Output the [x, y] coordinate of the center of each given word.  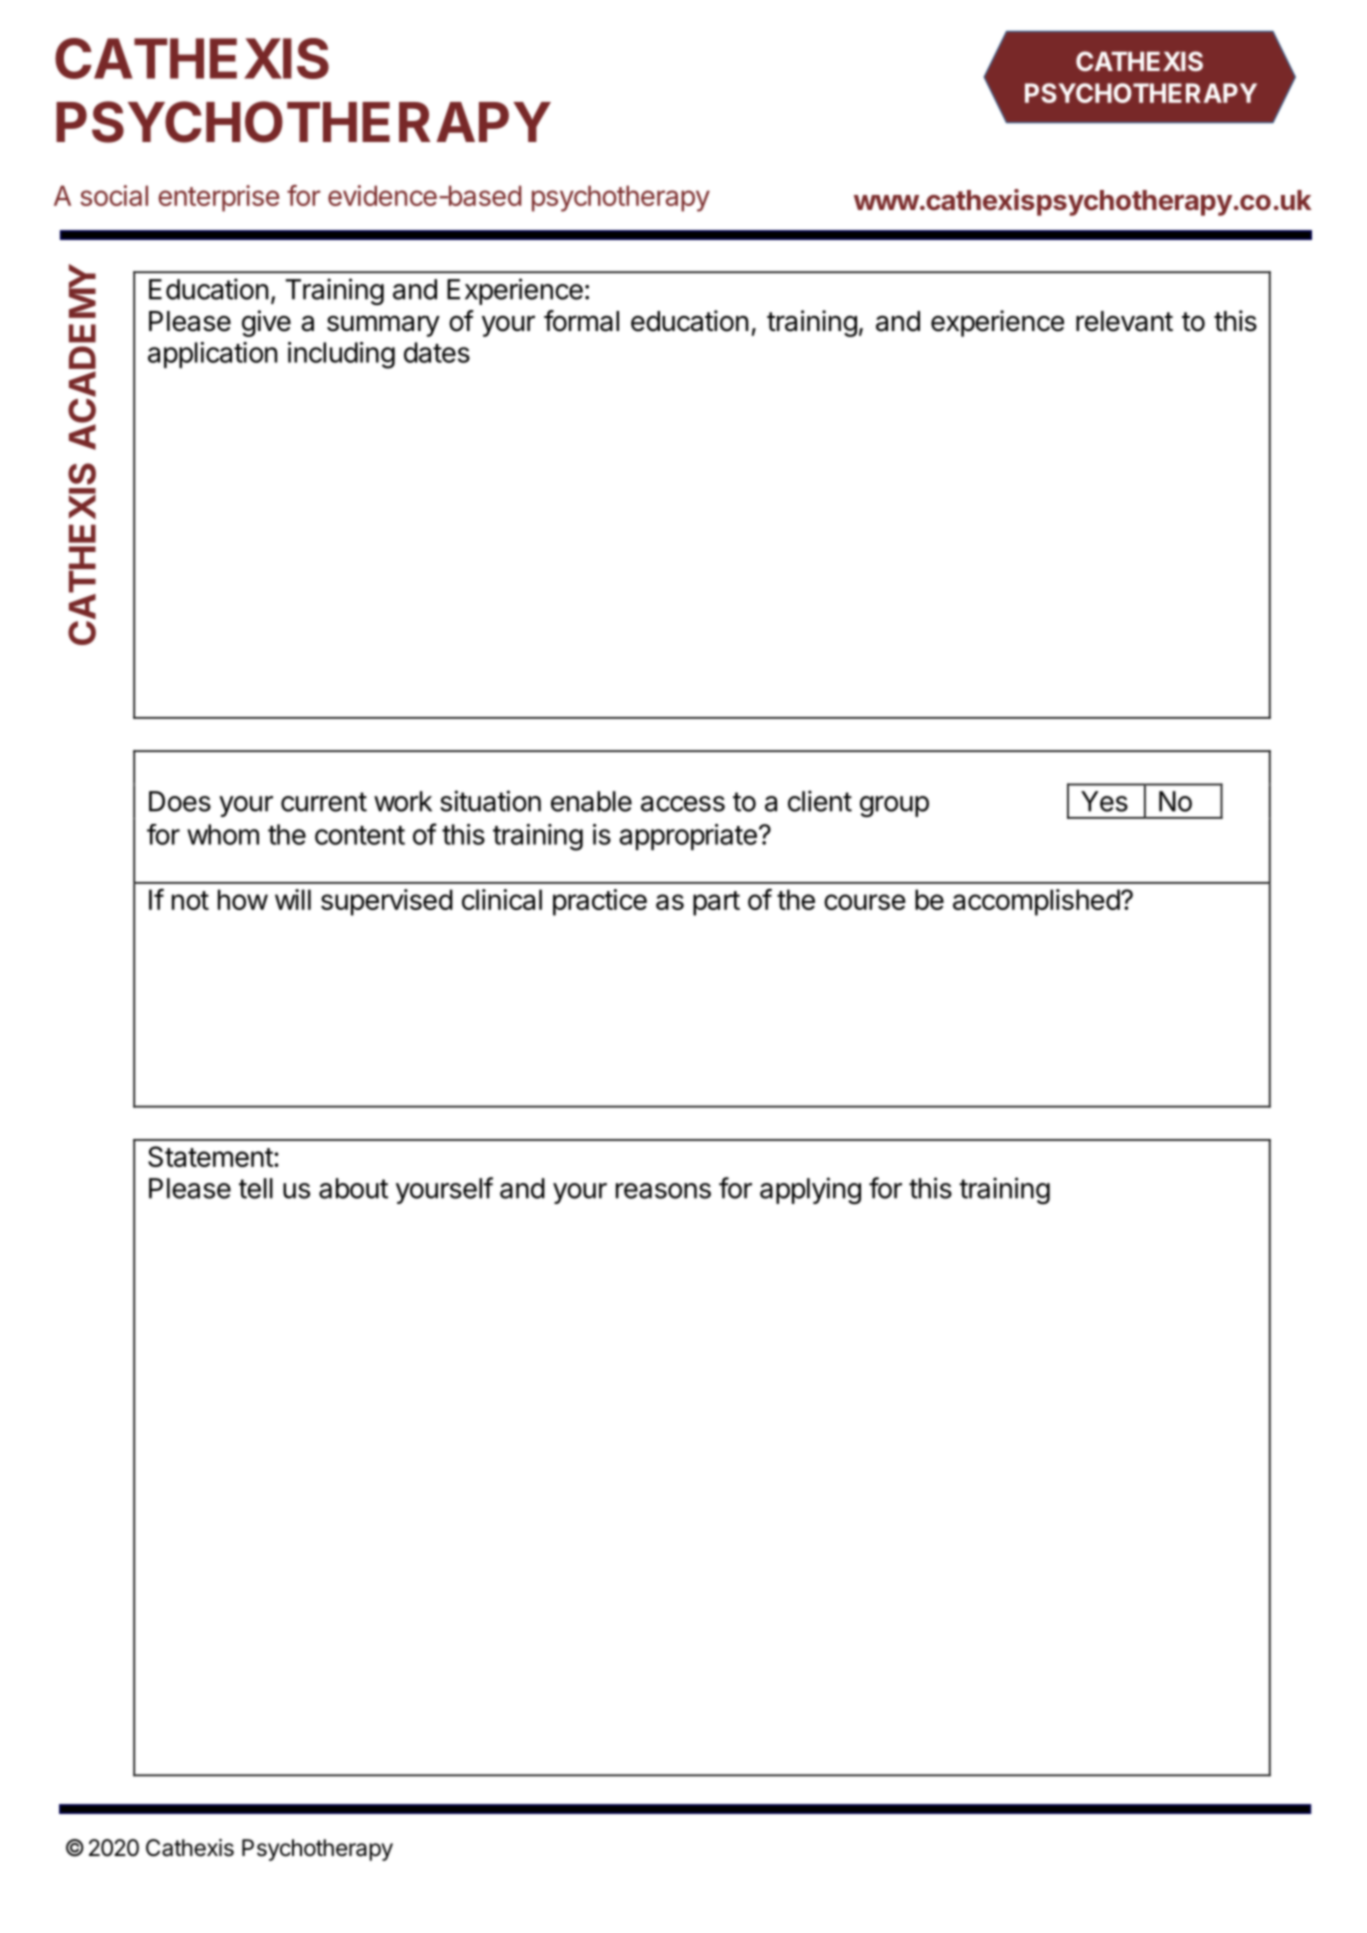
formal [581, 321]
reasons [663, 1191]
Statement [210, 1156]
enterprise [218, 198]
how [243, 899]
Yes [1104, 801]
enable [591, 801]
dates [437, 352]
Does [180, 801]
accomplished [1036, 902]
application [212, 355]
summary [383, 326]
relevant [1124, 321]
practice [600, 902]
